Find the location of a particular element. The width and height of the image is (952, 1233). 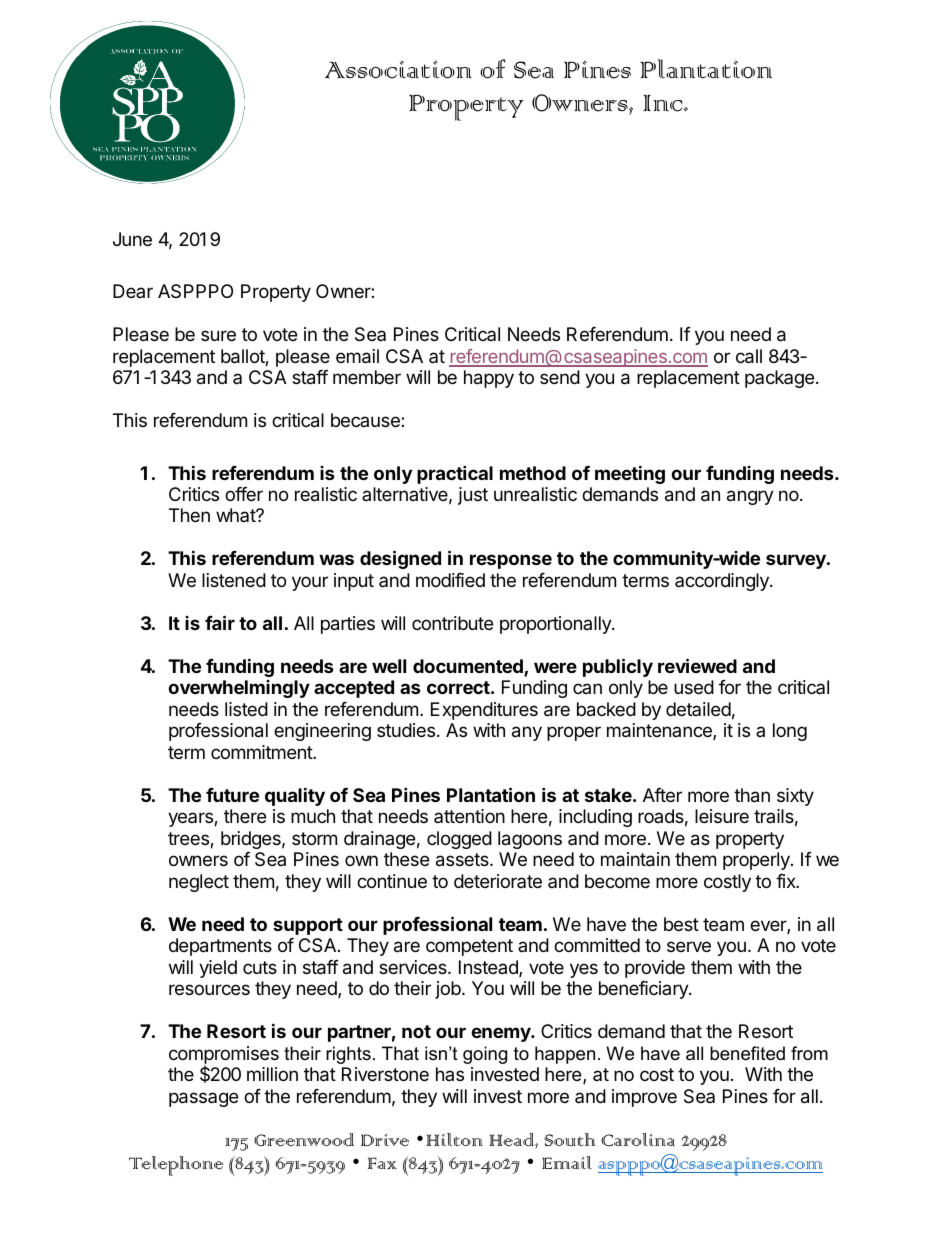

Carolina is located at coordinates (638, 1140).
